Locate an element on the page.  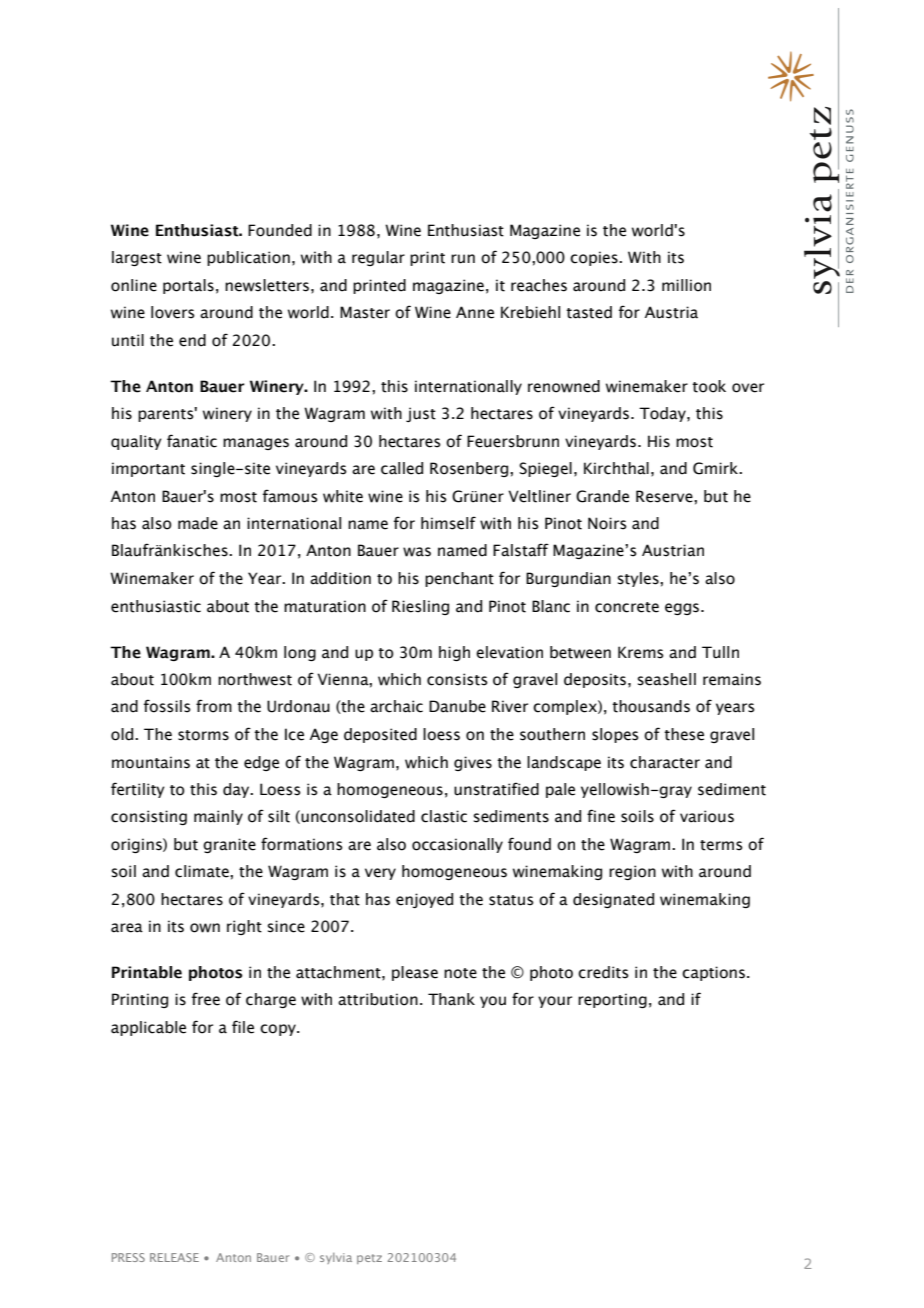
himself is located at coordinates (448, 523).
